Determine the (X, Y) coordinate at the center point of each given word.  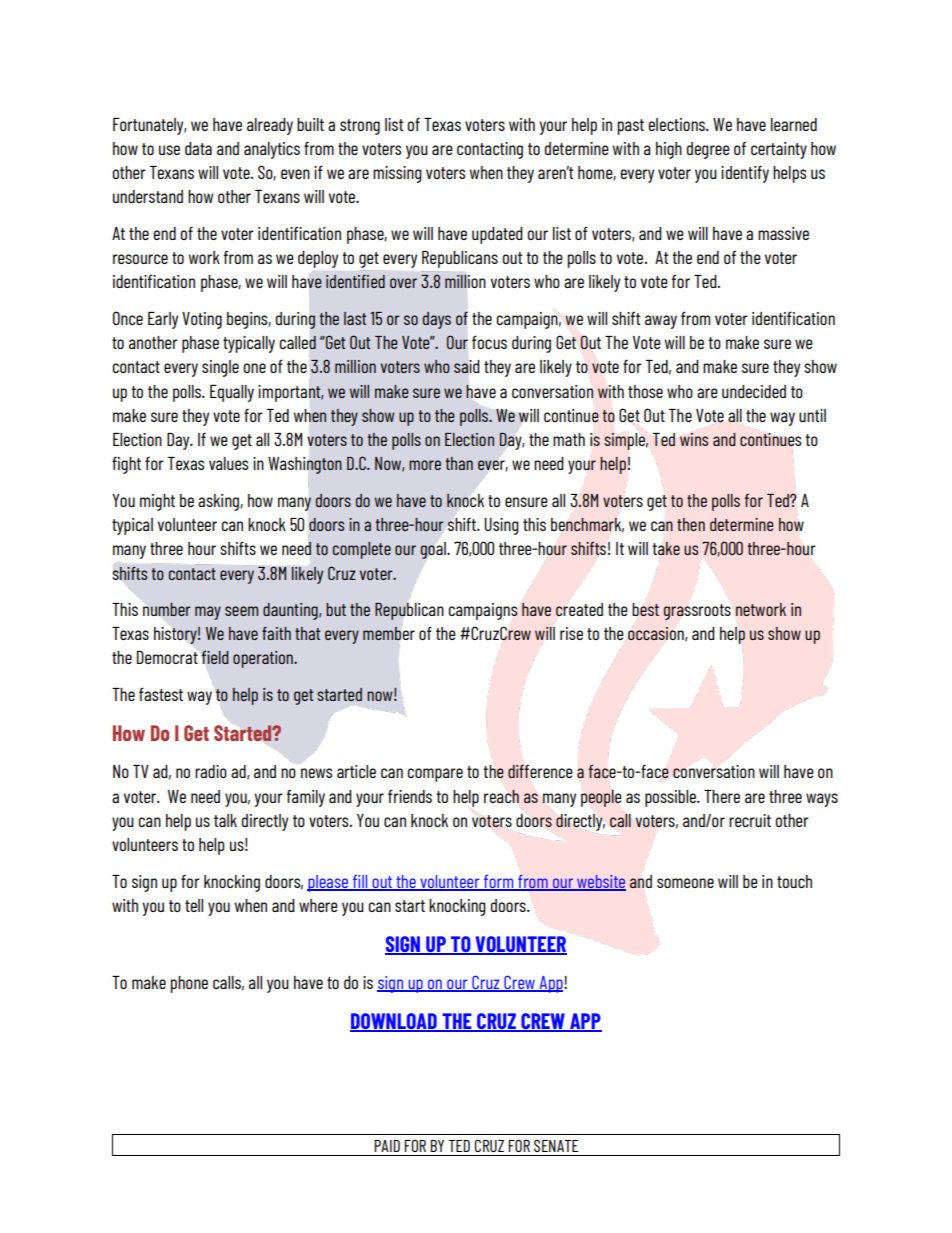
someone (685, 883)
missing (397, 174)
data (198, 148)
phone (189, 984)
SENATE (556, 1146)
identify (745, 174)
